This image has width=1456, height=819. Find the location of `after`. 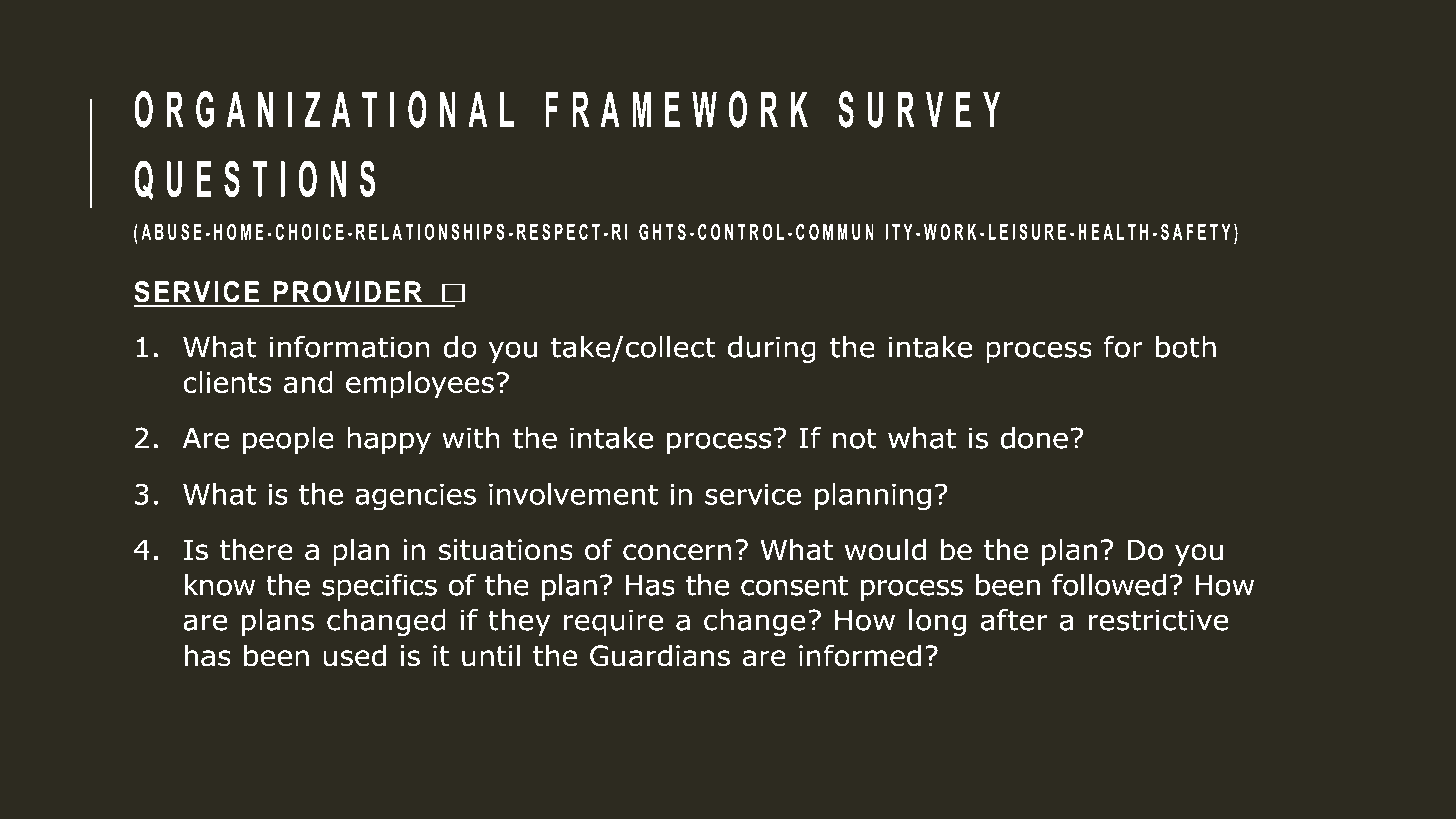

after is located at coordinates (1014, 620).
